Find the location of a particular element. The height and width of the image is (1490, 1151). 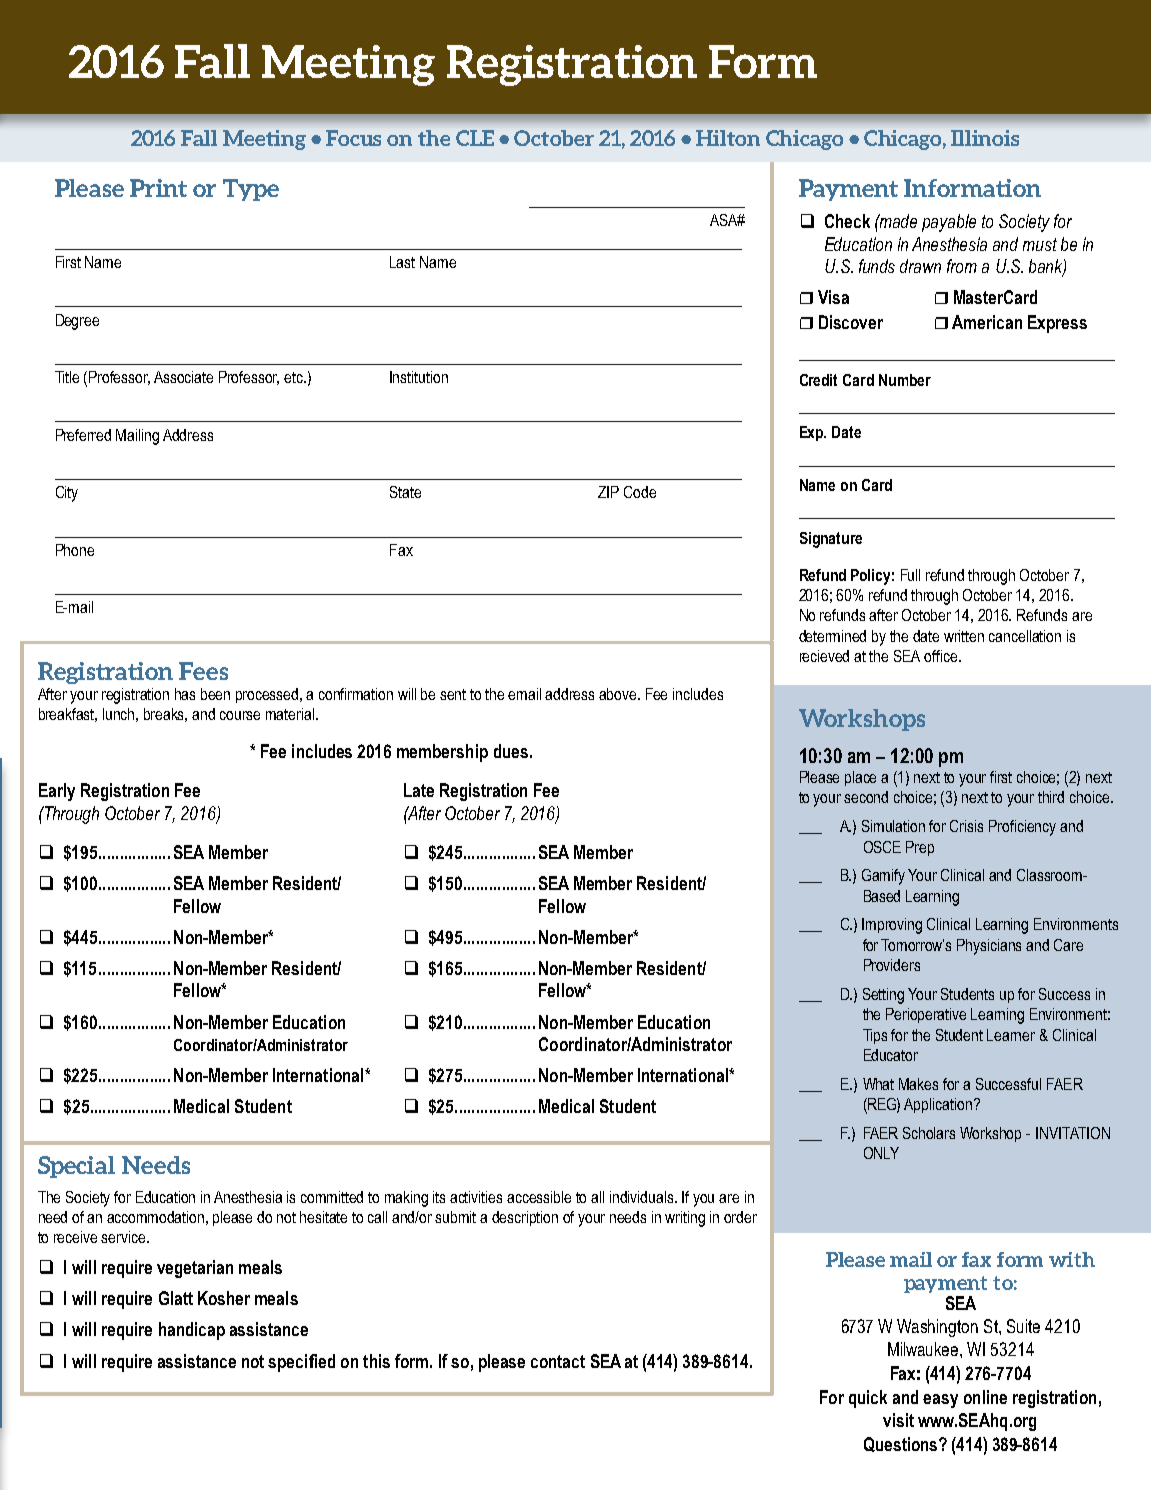

ZIP is located at coordinates (608, 492).
